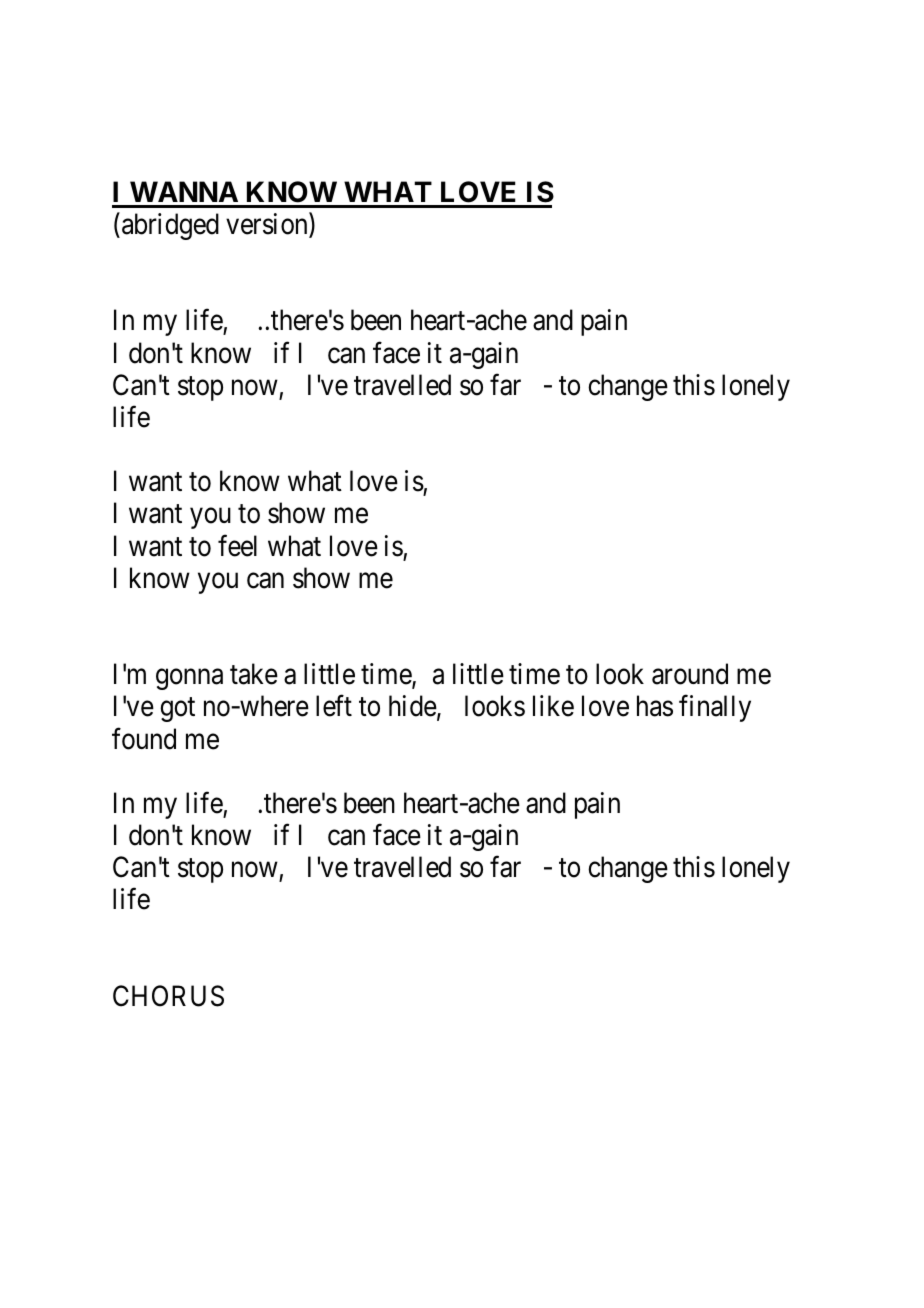 The height and width of the document is (1308, 924). I want to click on left, so click(334, 706).
